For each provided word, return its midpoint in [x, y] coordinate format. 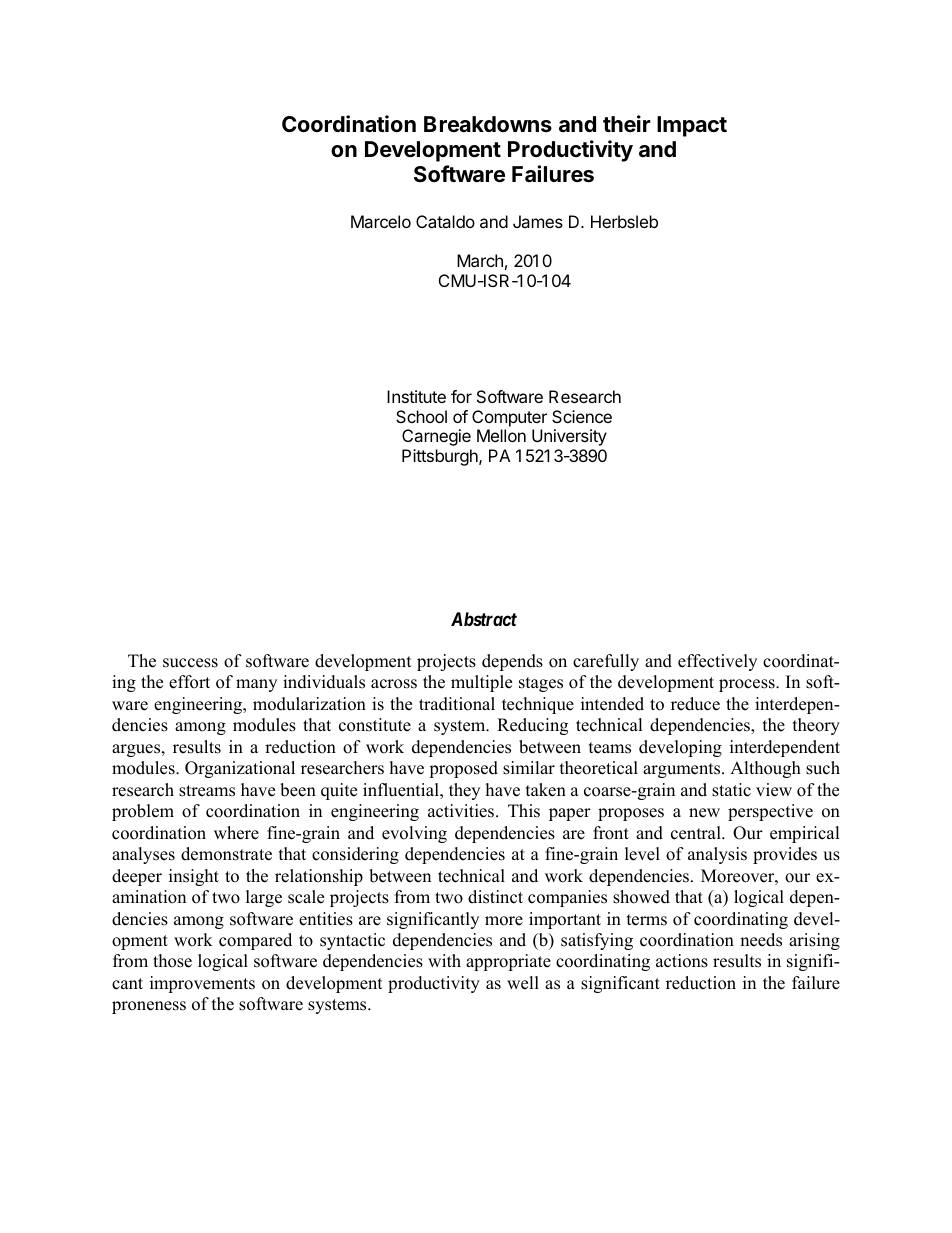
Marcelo [381, 221]
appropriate [508, 962]
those [172, 961]
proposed [463, 769]
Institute [416, 396]
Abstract [484, 619]
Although [765, 769]
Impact [692, 126]
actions [682, 961]
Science [582, 416]
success [190, 663]
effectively [717, 662]
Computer [509, 418]
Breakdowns [488, 124]
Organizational [240, 769]
